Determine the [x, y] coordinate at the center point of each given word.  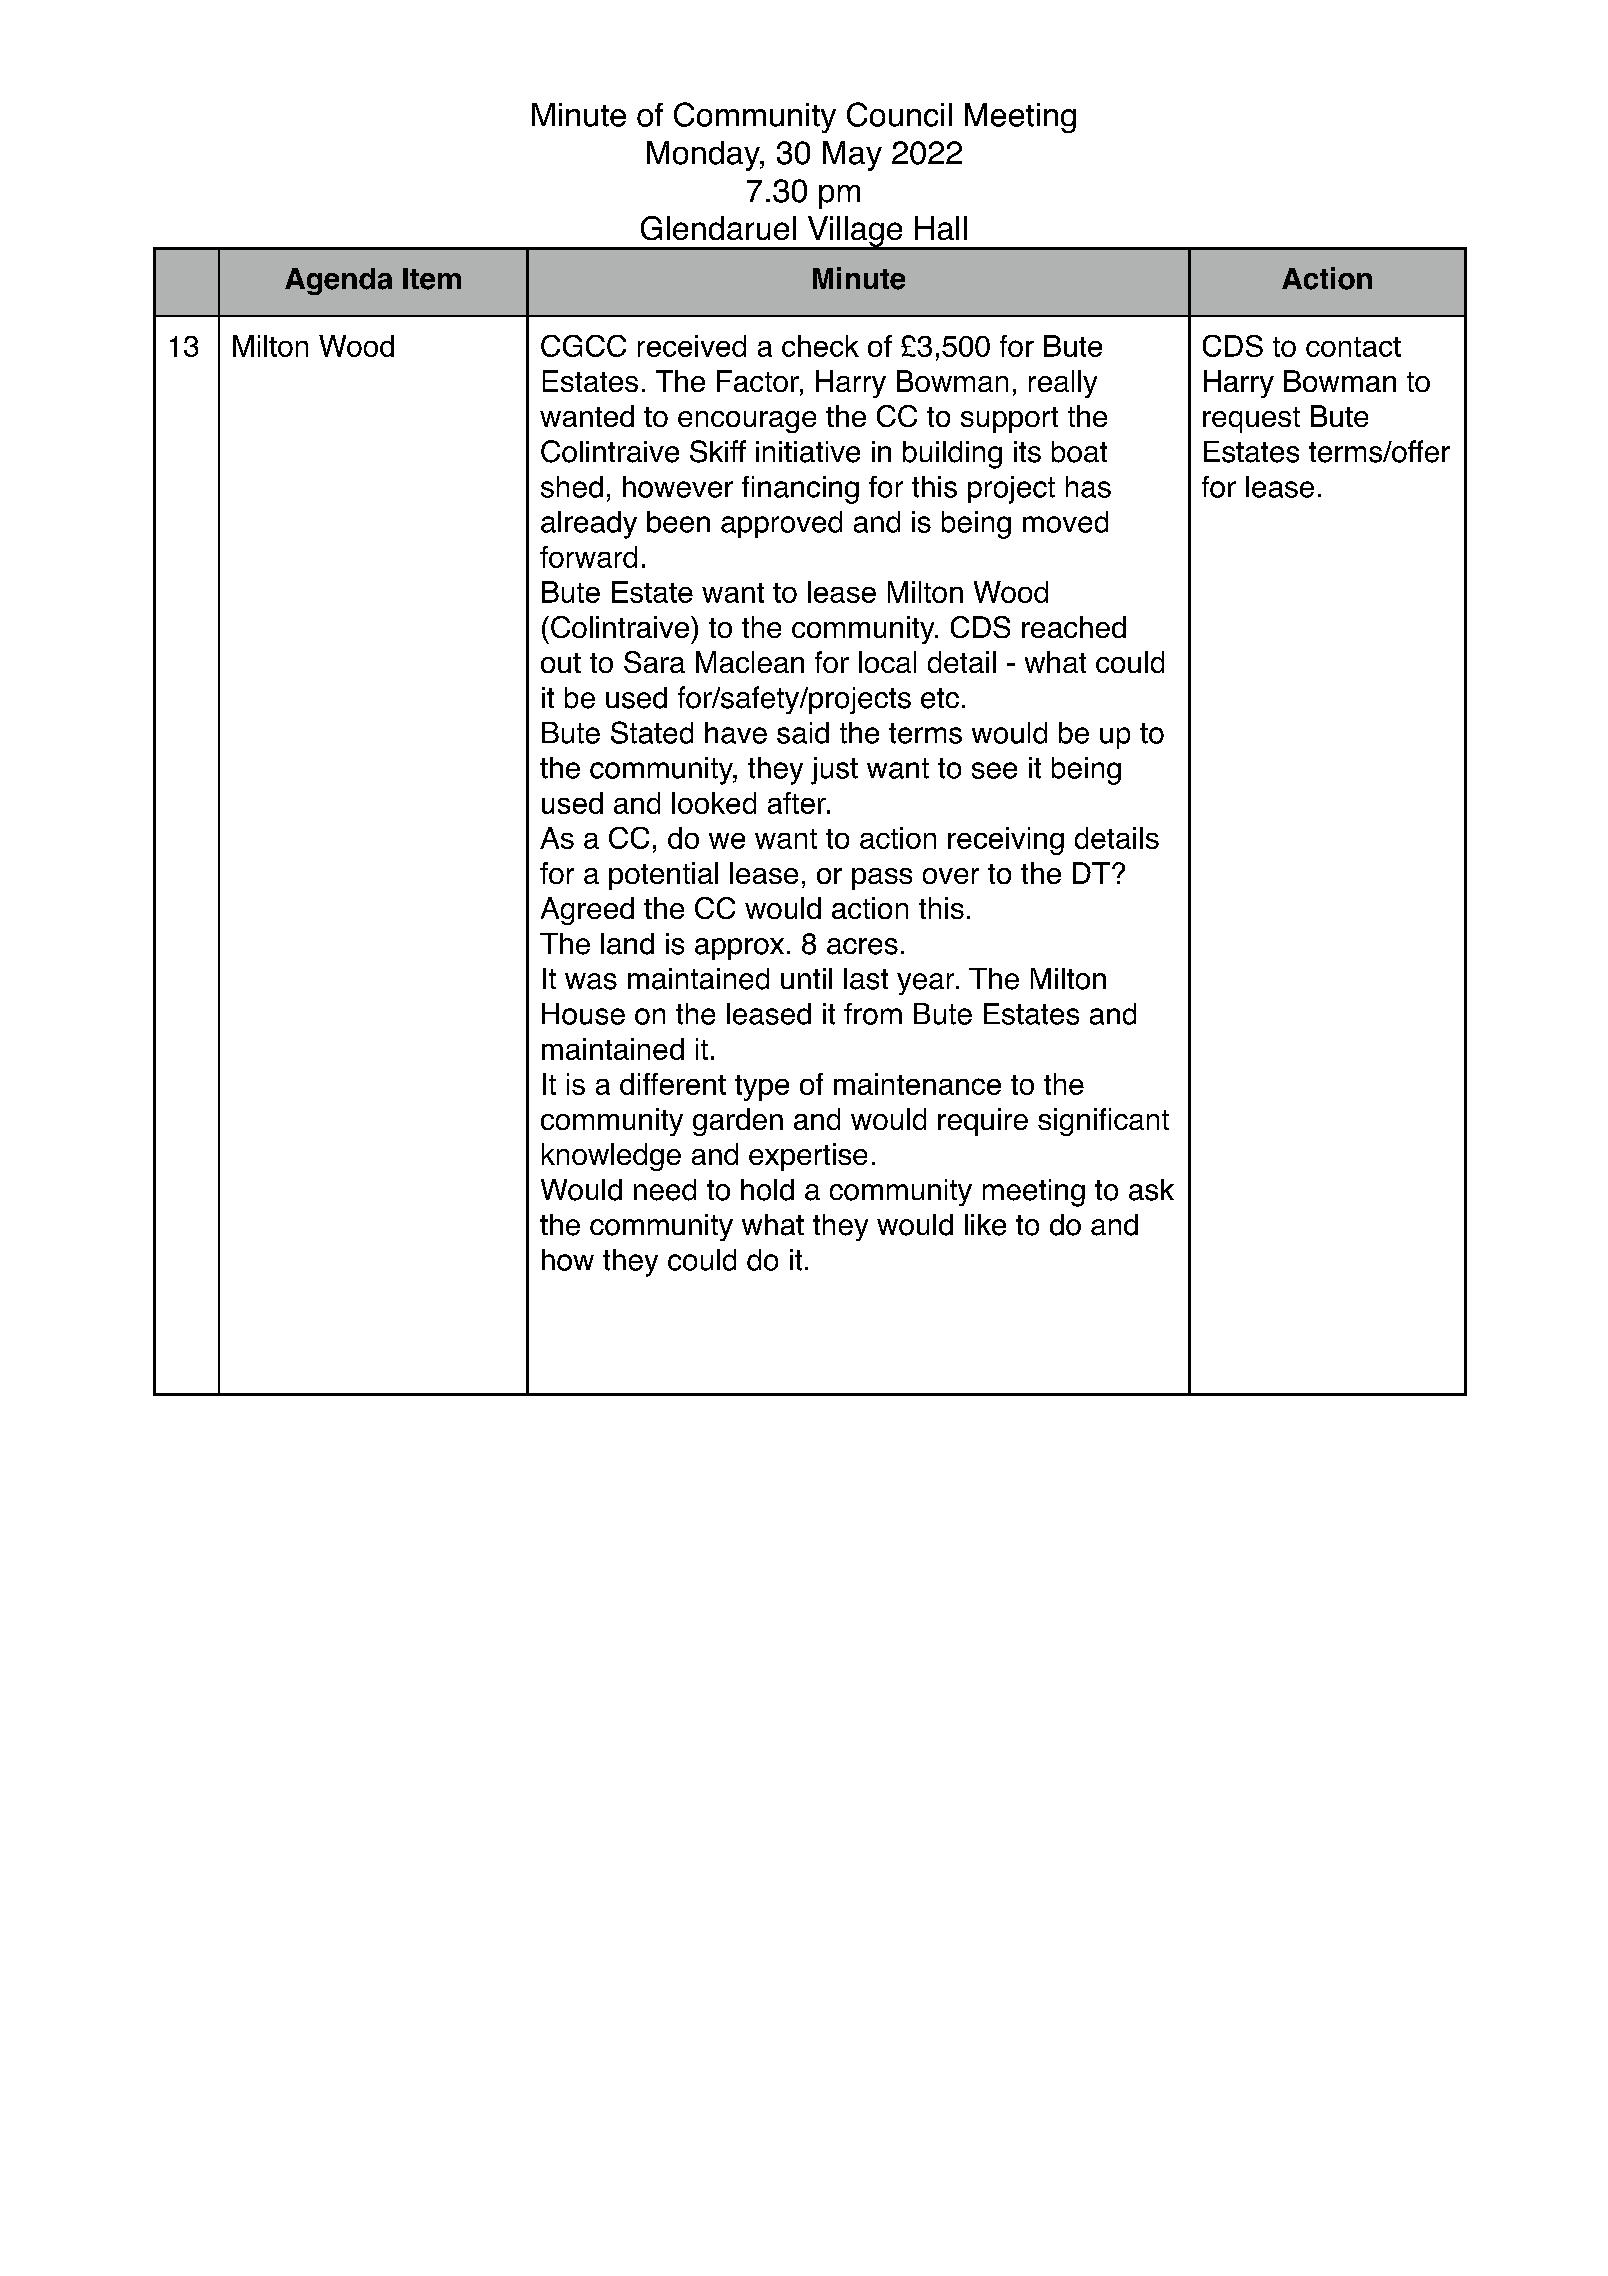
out [561, 663]
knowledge [611, 1157]
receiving [1006, 841]
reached [1074, 627]
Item [432, 279]
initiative [808, 452]
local [887, 662]
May [852, 156]
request [1251, 420]
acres [862, 946]
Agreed [587, 911]
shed [572, 487]
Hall [941, 228]
